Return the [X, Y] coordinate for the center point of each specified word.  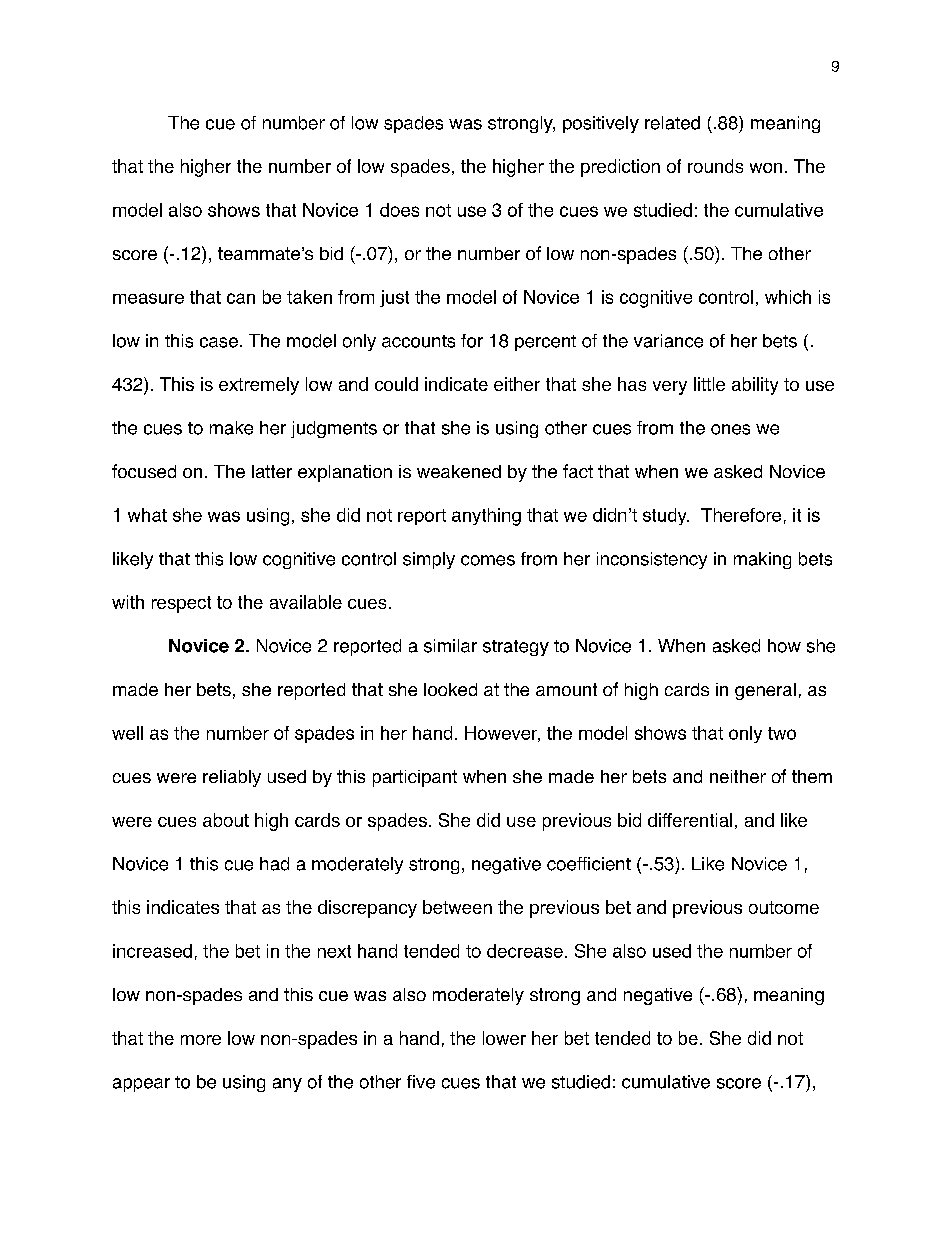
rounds [715, 166]
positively [601, 124]
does [399, 210]
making [762, 560]
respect [181, 604]
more [201, 1040]
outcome [784, 907]
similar [450, 646]
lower [504, 1038]
